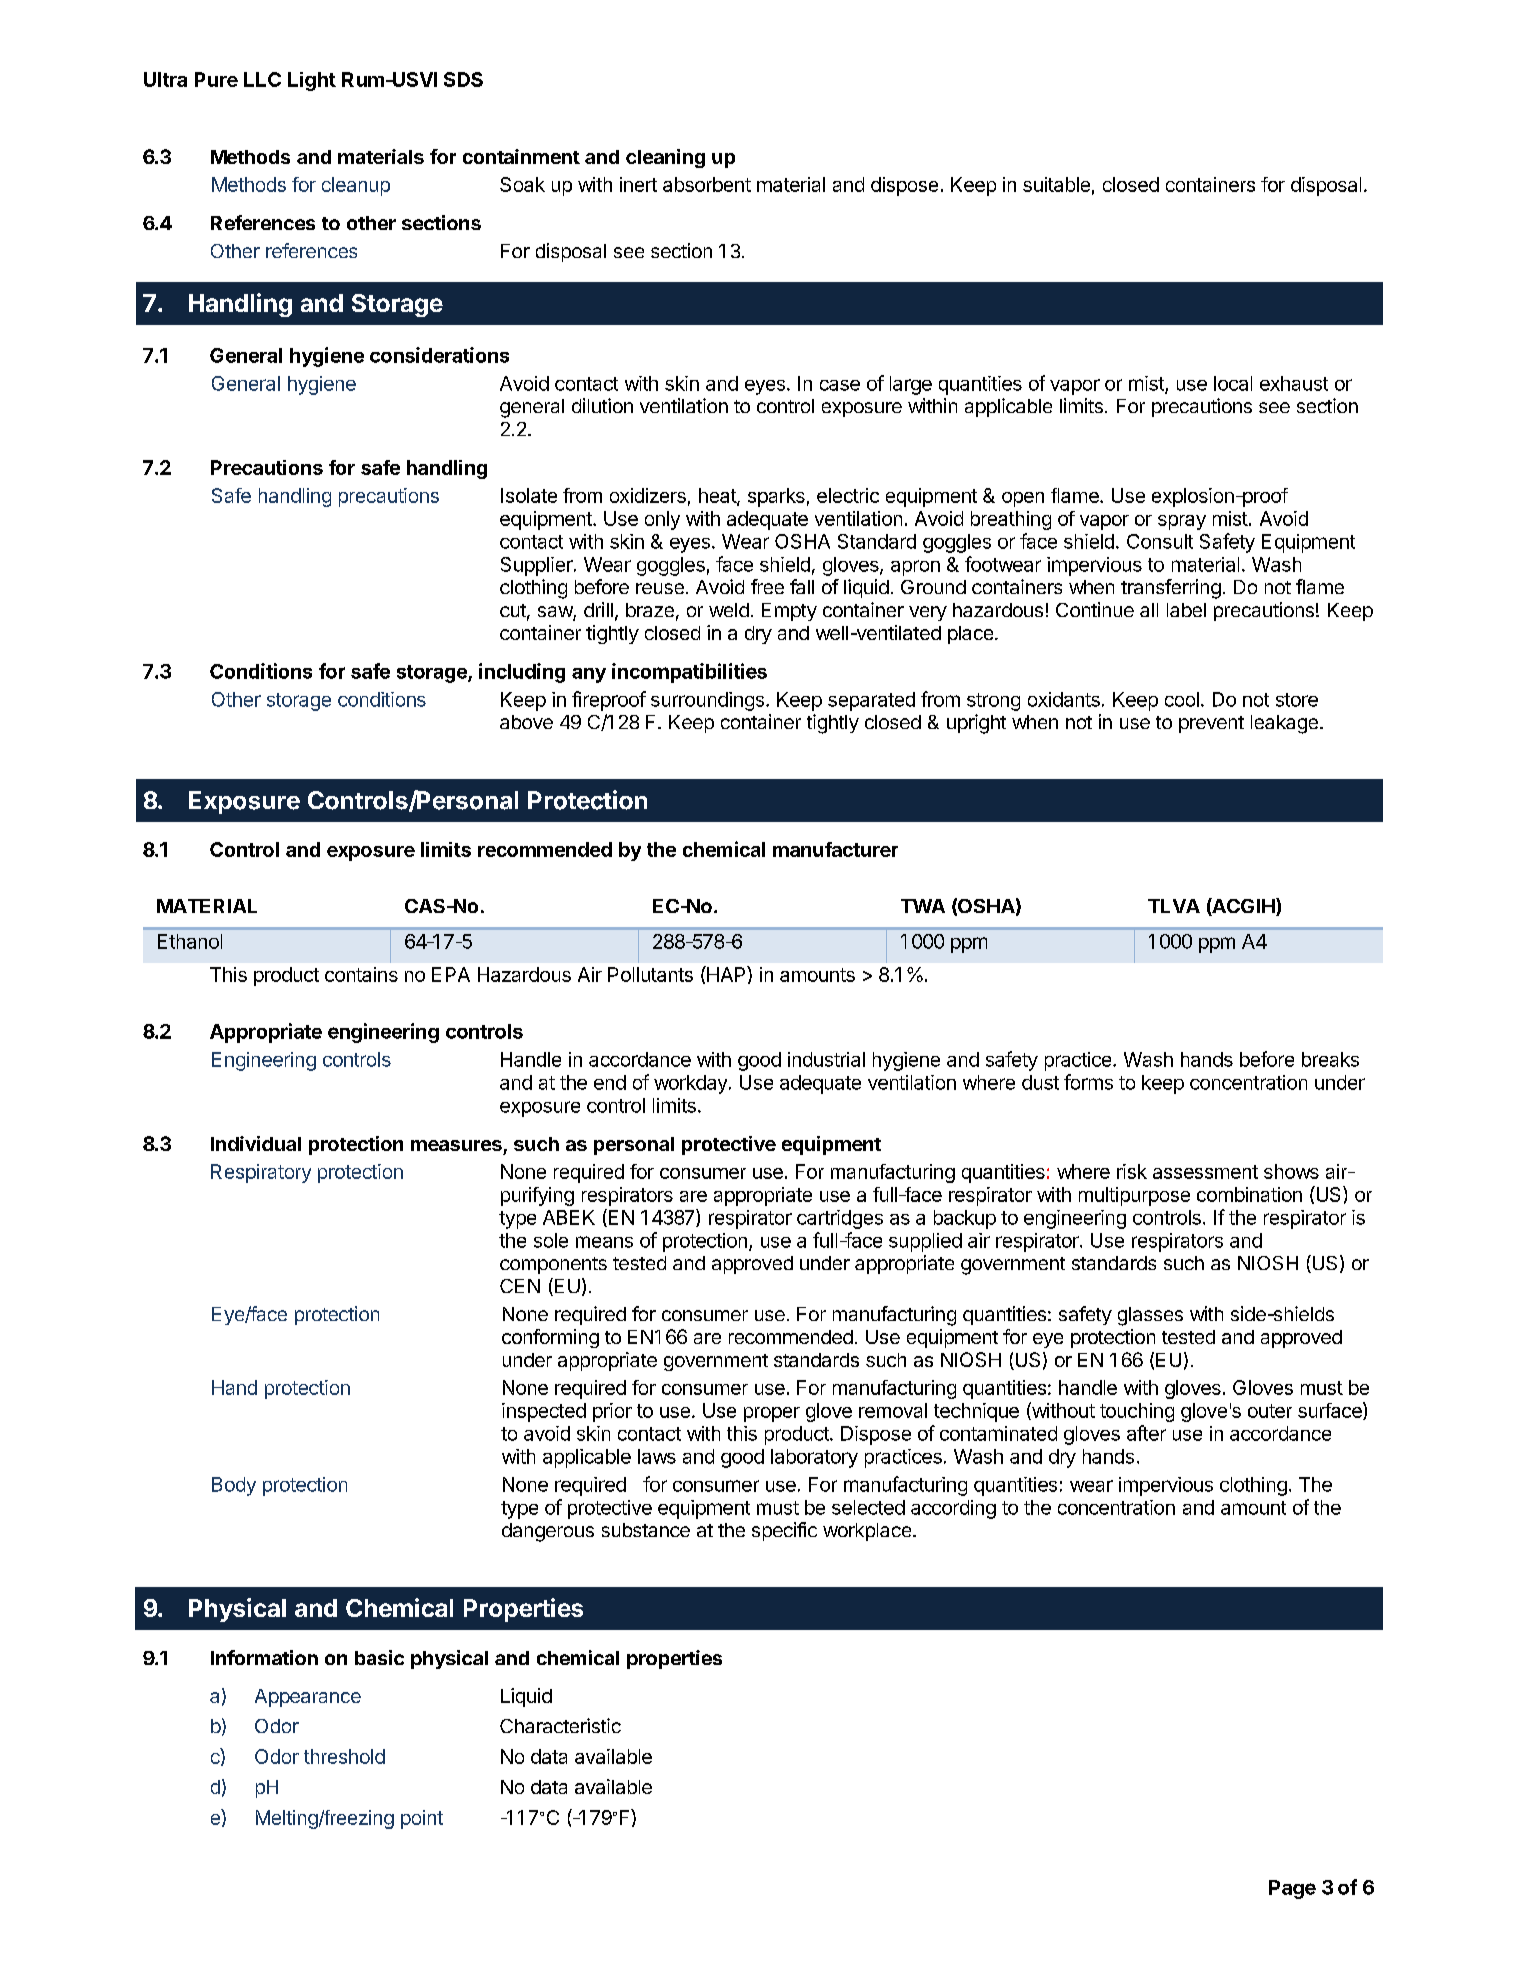 Image resolution: width=1515 pixels, height=1961 pixels. What do you see at coordinates (776, 497) in the screenshot?
I see `sparks` at bounding box center [776, 497].
